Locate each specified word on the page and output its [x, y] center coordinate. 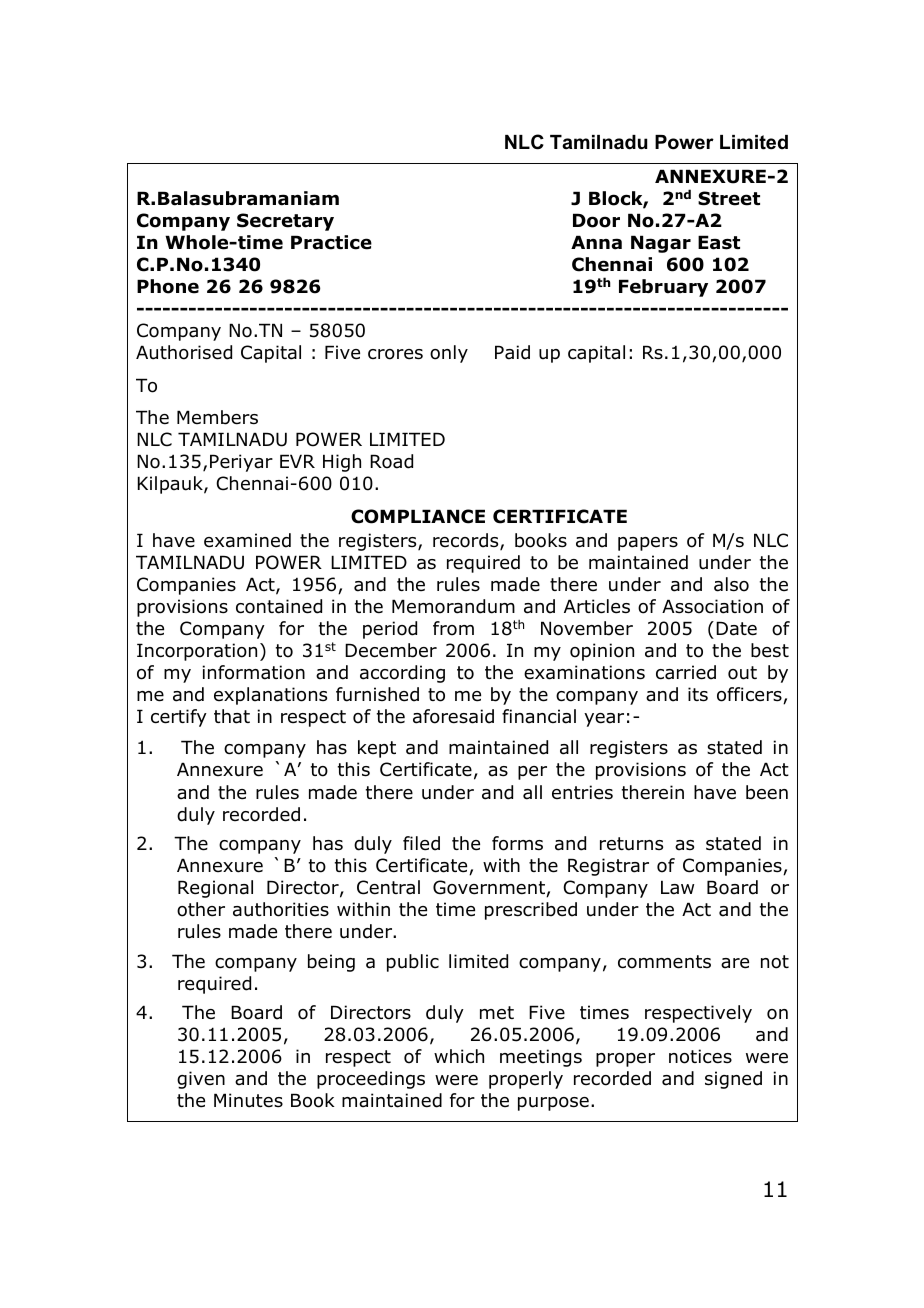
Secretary [285, 222]
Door [596, 220]
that [232, 716]
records [467, 541]
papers [648, 544]
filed [421, 843]
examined [247, 540]
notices [700, 1056]
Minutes [248, 1100]
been [767, 792]
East [719, 242]
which [459, 1056]
